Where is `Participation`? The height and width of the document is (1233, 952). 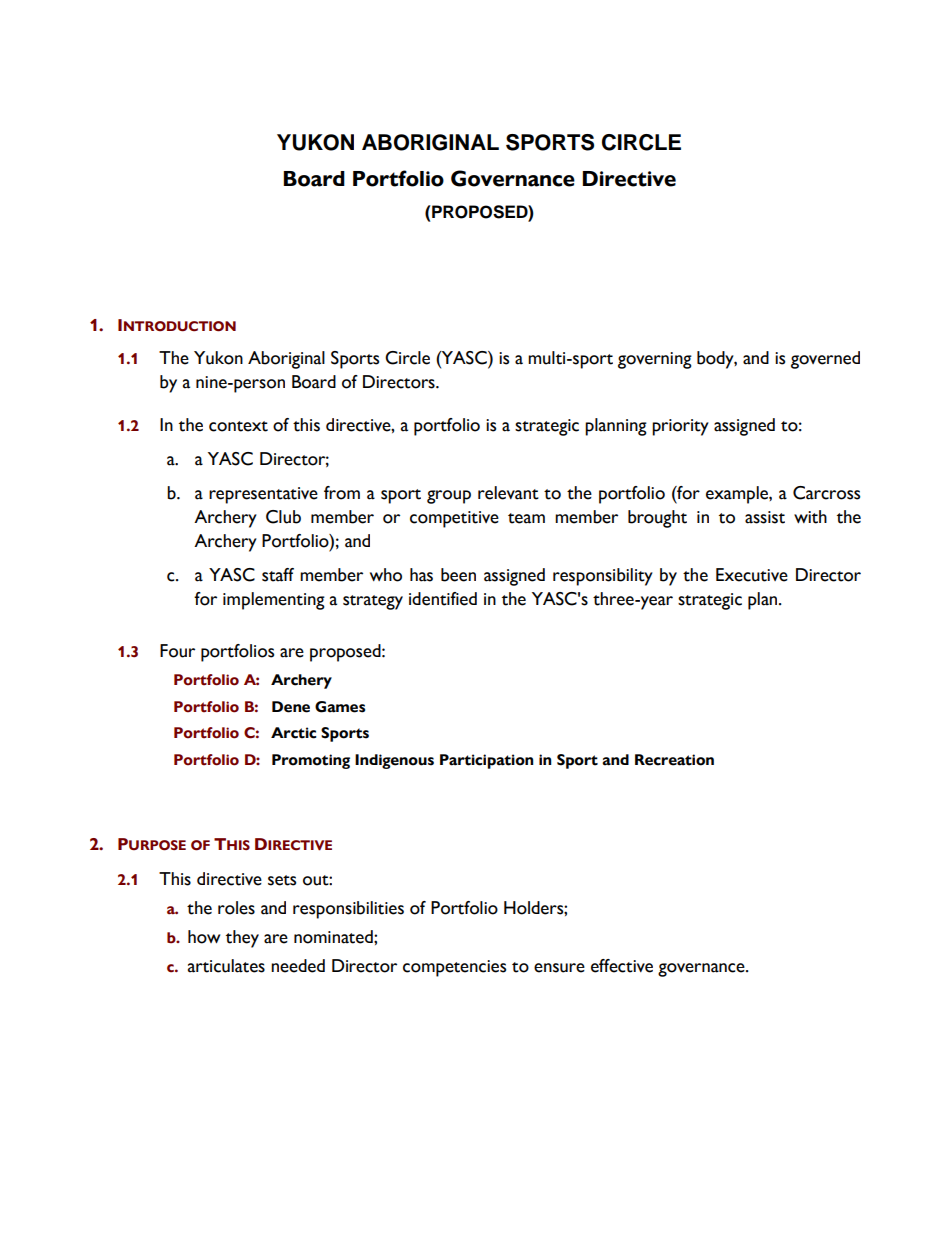 Participation is located at coordinates (486, 761).
